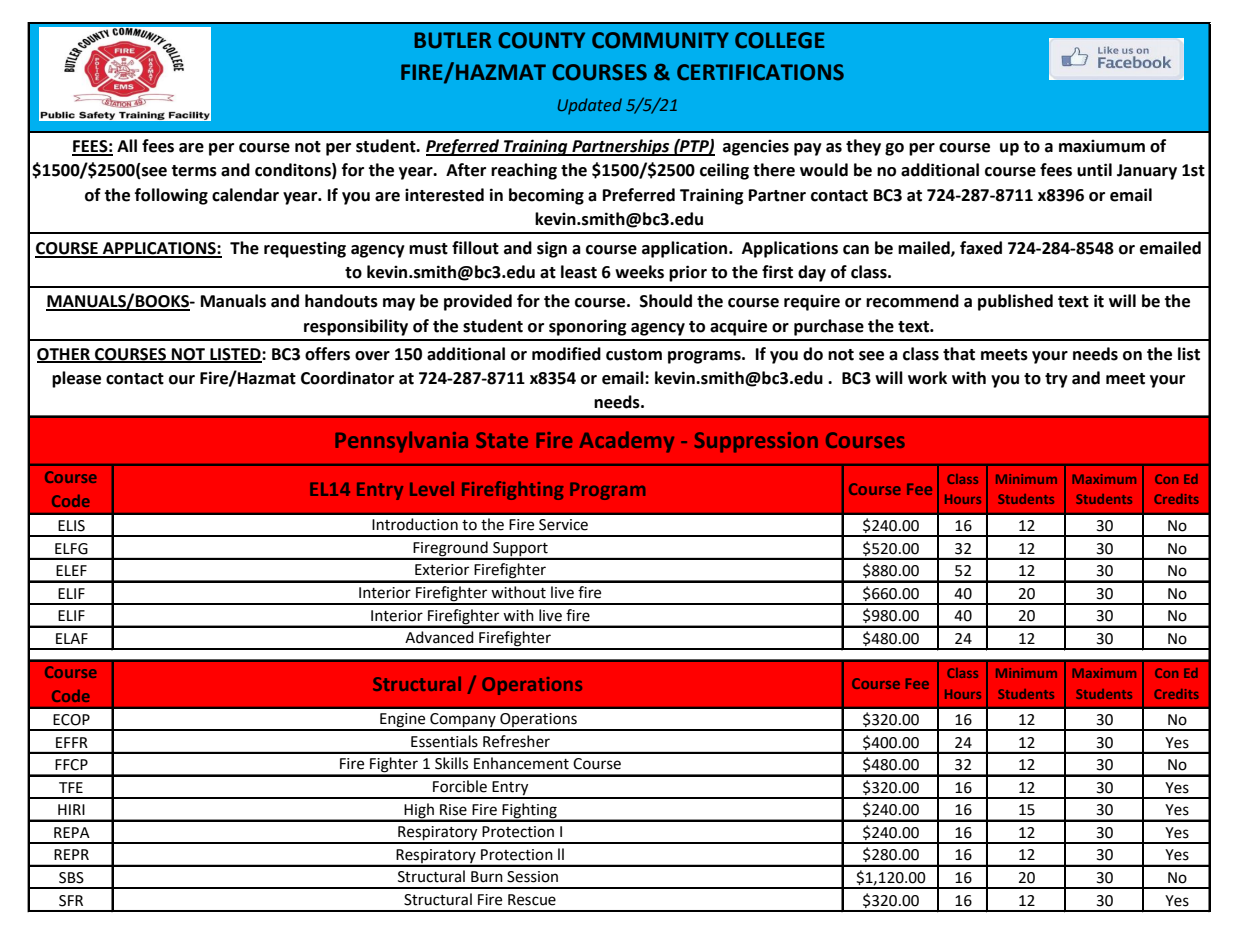 The image size is (1233, 952). Describe the element at coordinates (64, 355) in the image. I see `OTHER` at that location.
